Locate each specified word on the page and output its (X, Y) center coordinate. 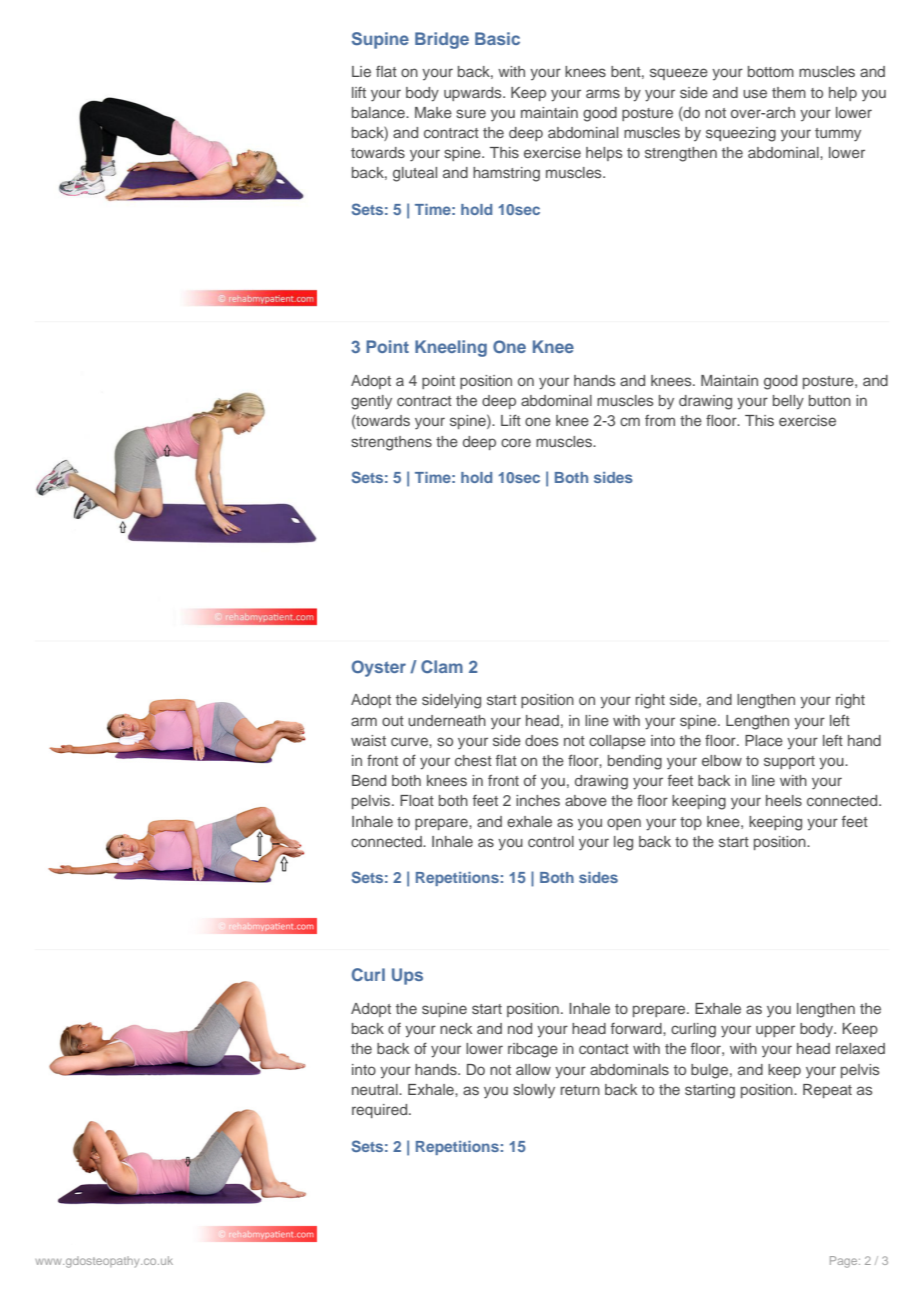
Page (845, 1262)
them (789, 92)
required (381, 1111)
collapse (617, 742)
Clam (442, 666)
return (580, 1090)
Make (433, 112)
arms (603, 93)
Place (764, 740)
